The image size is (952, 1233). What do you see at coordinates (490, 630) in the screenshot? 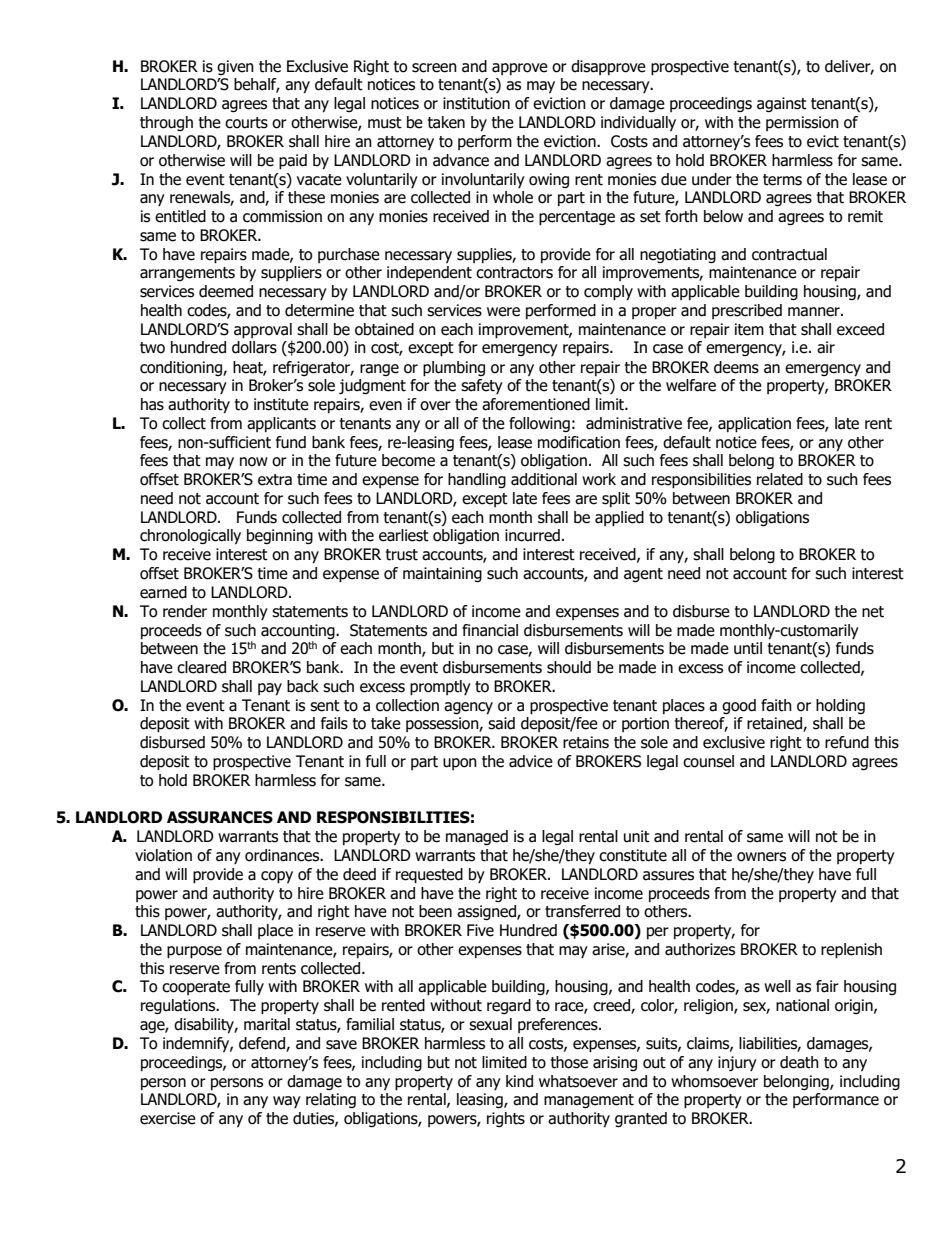
I see `financial` at bounding box center [490, 630].
